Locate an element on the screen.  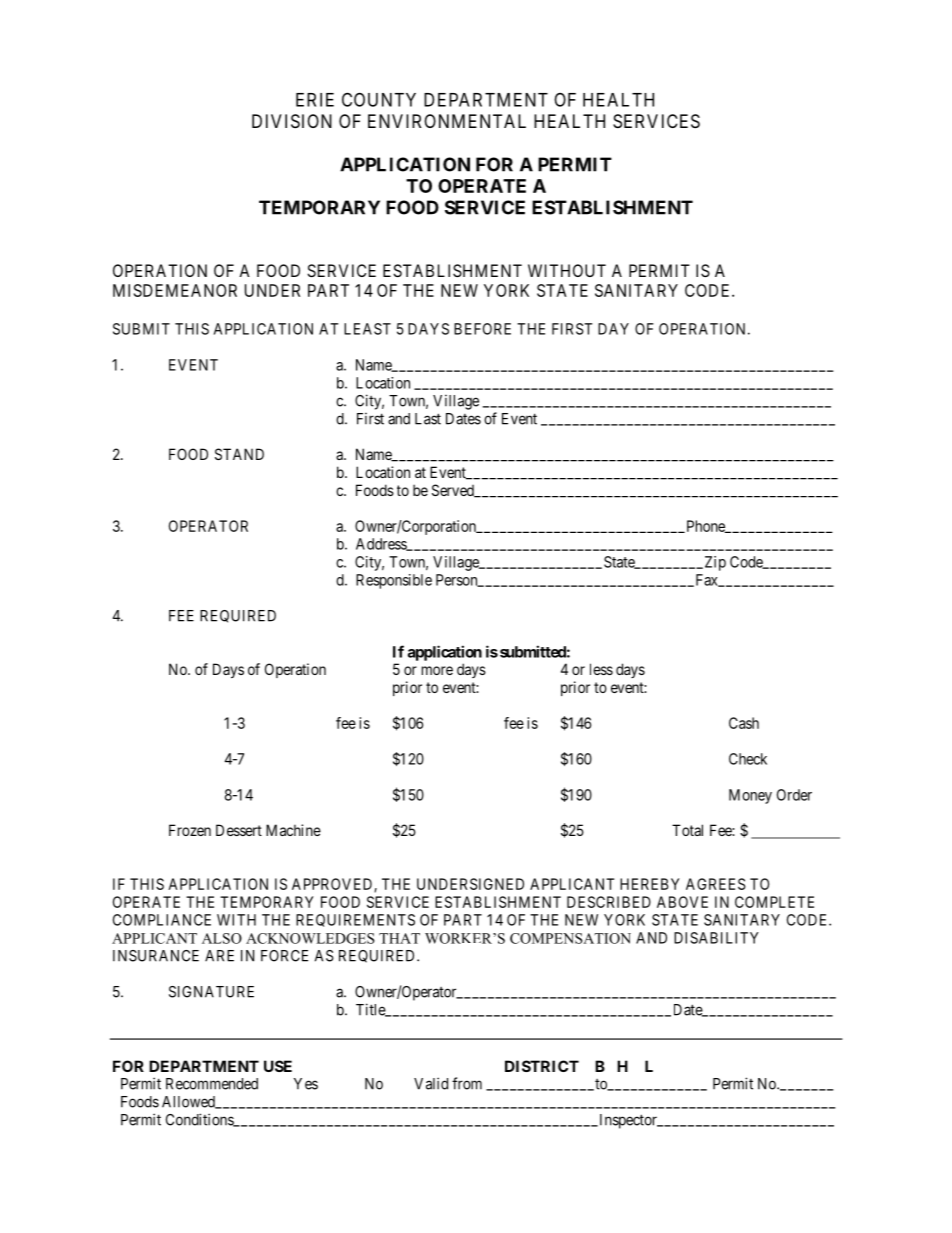
from is located at coordinates (467, 1083).
